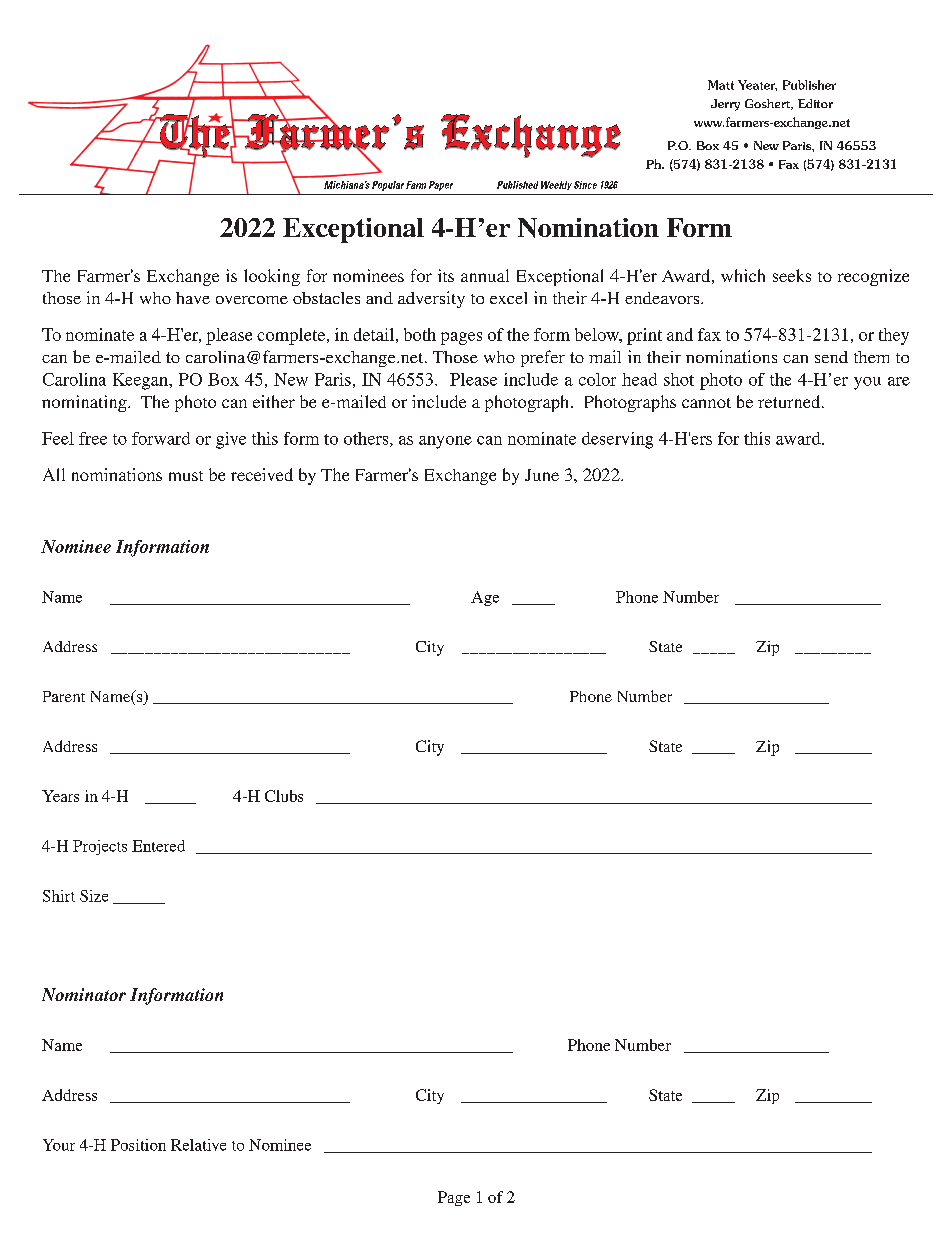 This image has width=952, height=1233. Describe the element at coordinates (388, 186) in the image. I see `Popular` at that location.
